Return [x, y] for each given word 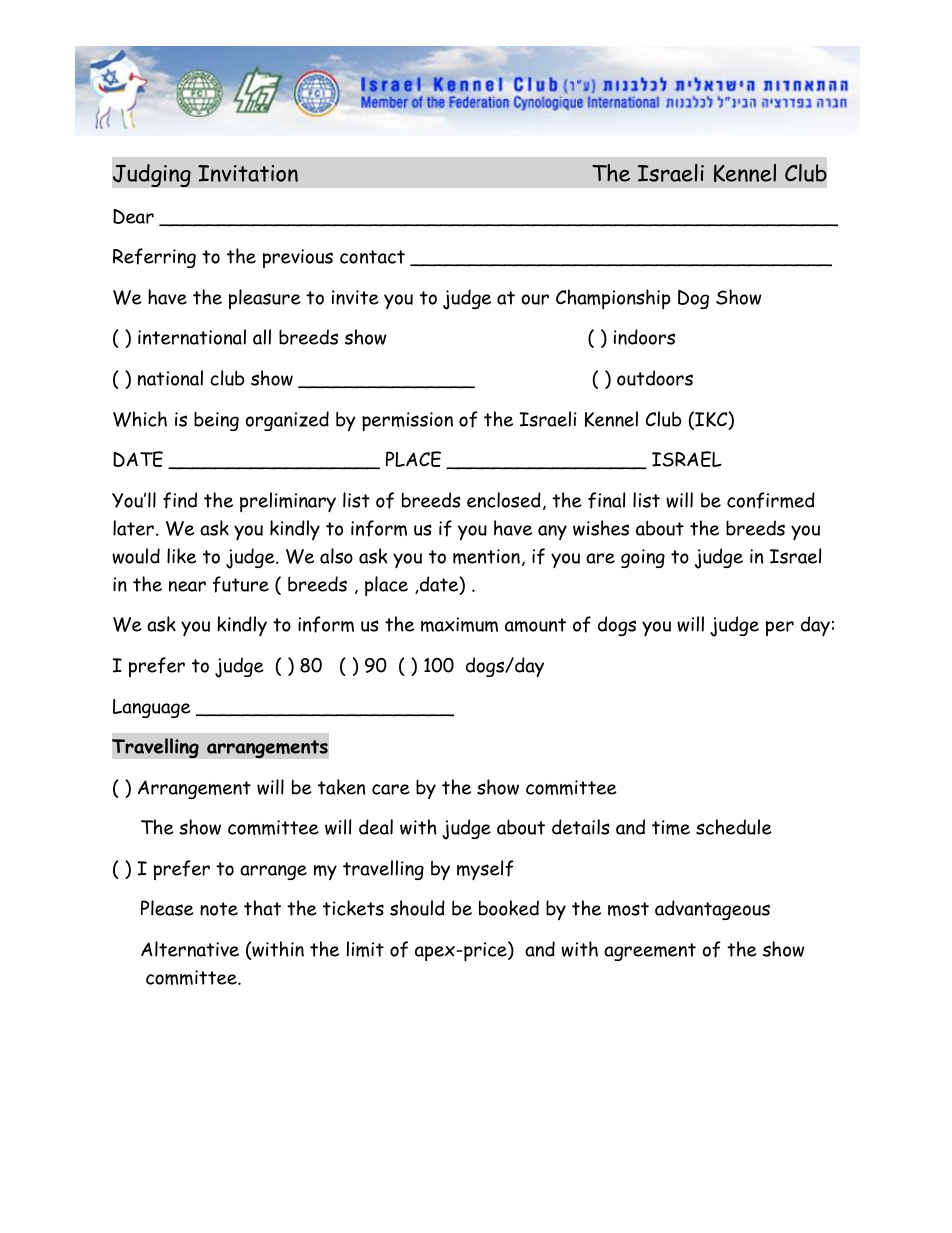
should [417, 908]
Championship [613, 299]
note [219, 909]
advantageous [712, 910]
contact [372, 257]
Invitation [248, 173]
